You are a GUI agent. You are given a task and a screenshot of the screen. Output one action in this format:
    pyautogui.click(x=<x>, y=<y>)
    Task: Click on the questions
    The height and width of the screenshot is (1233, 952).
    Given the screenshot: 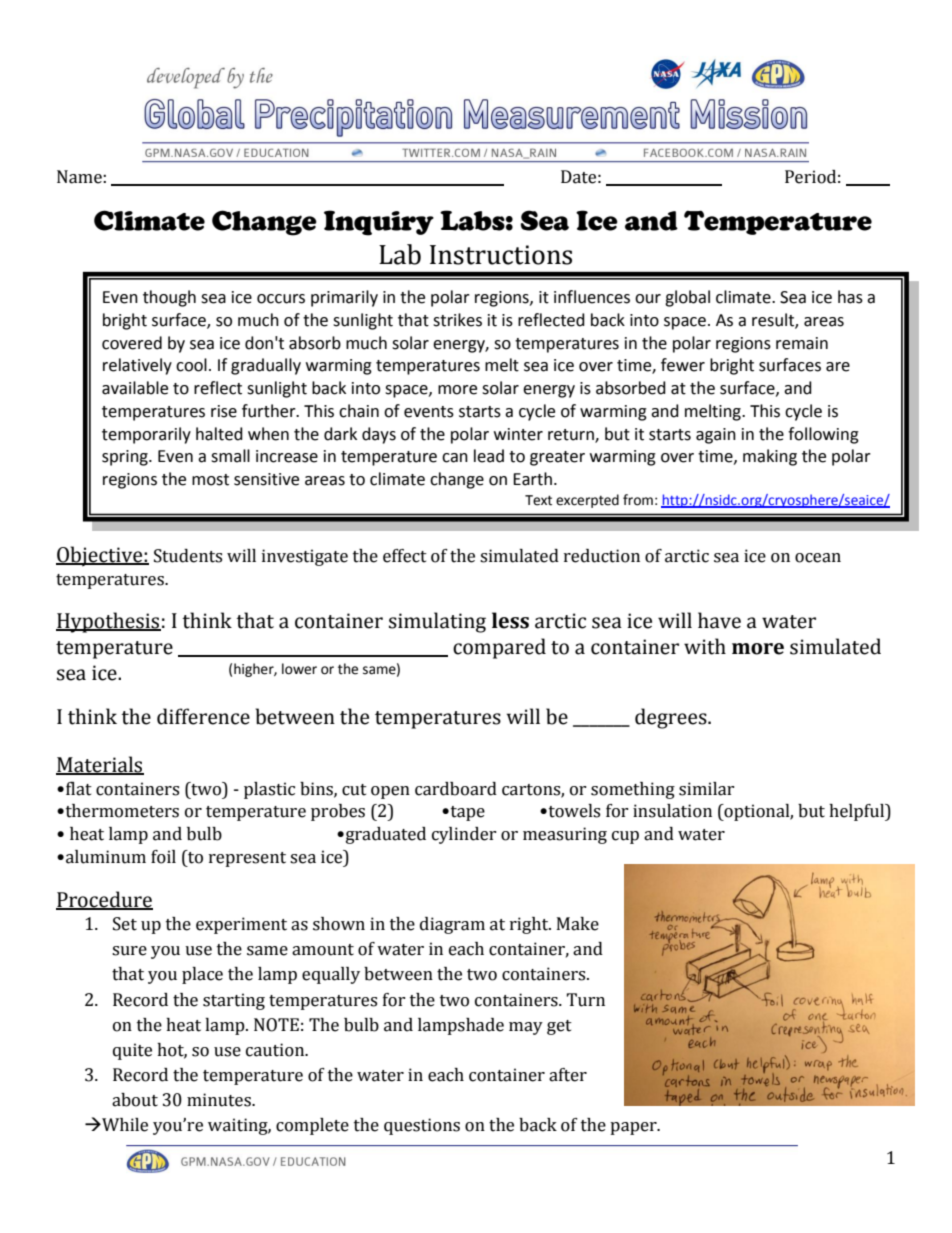 What is the action you would take?
    pyautogui.click(x=422, y=1126)
